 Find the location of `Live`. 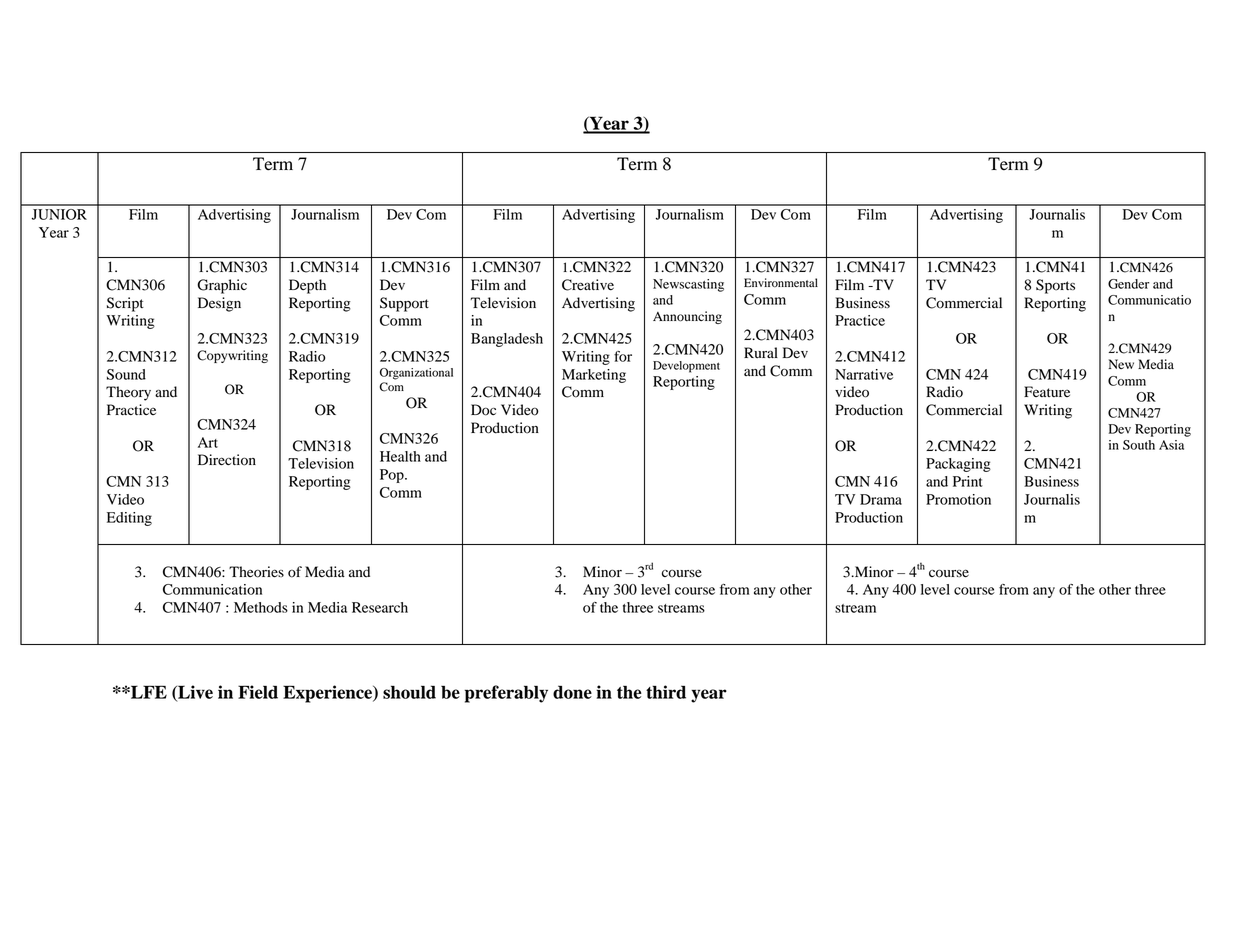

Live is located at coordinates (194, 693).
